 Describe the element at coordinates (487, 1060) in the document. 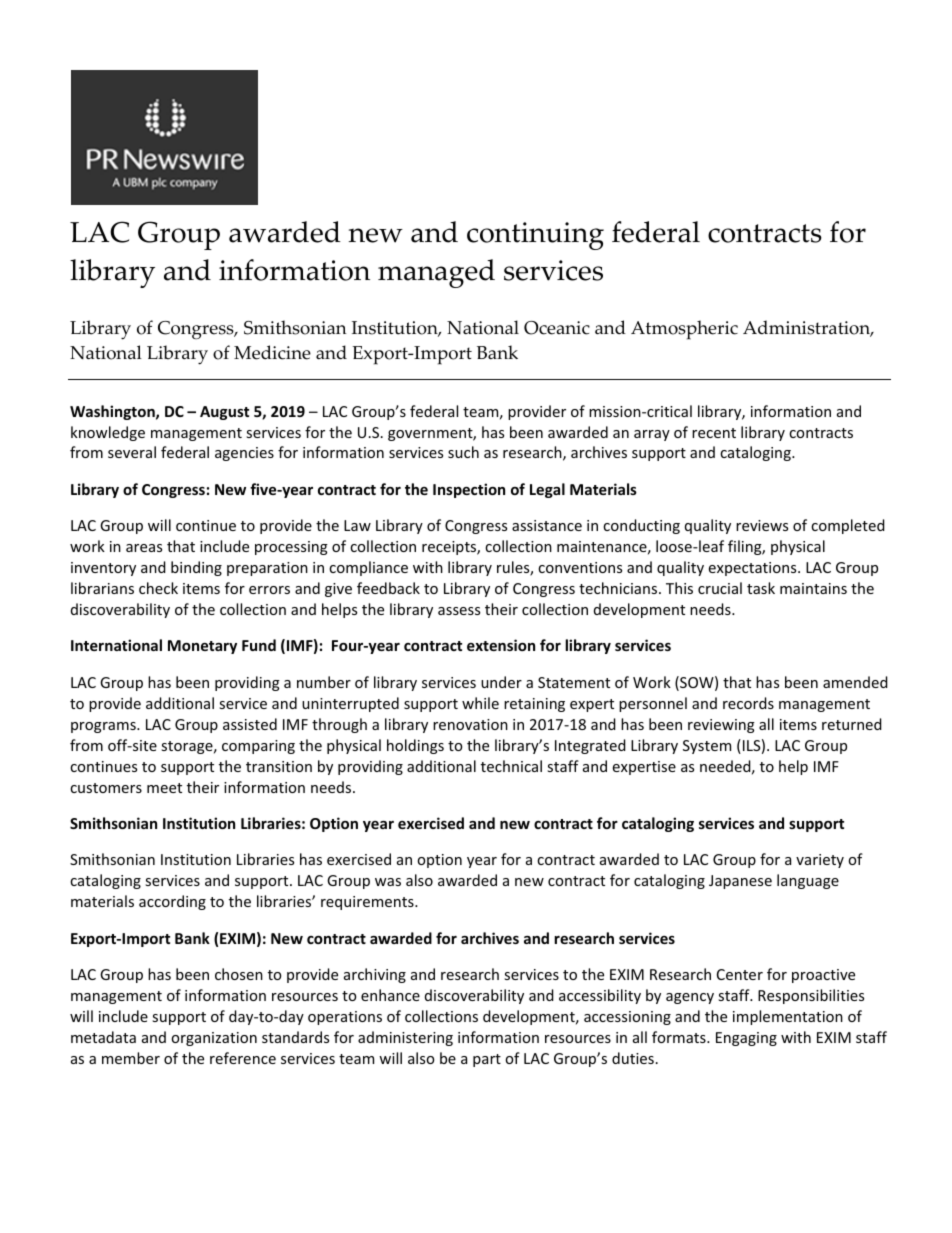

I see `part` at that location.
